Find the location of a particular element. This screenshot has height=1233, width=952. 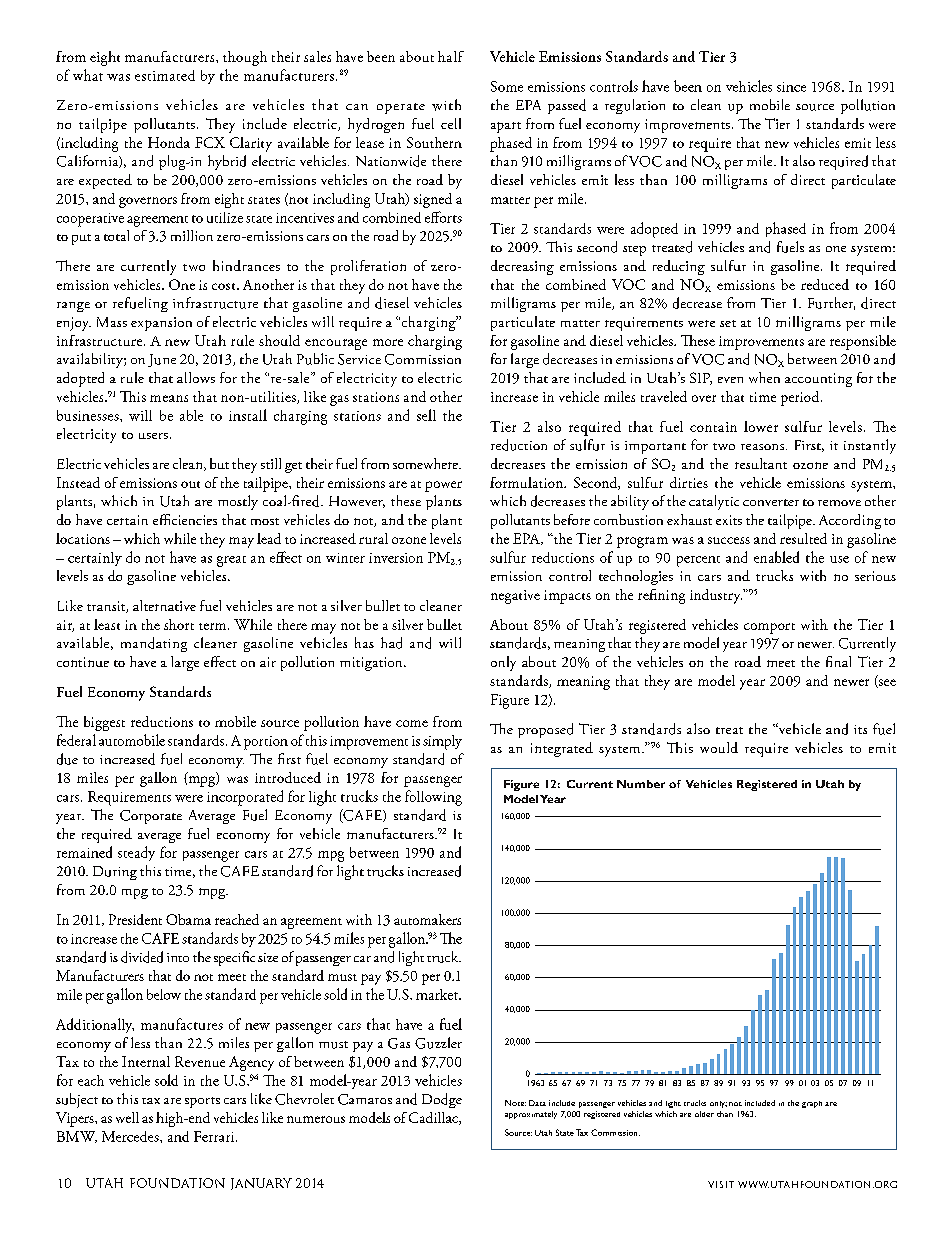

Cadillac is located at coordinates (434, 1118).
